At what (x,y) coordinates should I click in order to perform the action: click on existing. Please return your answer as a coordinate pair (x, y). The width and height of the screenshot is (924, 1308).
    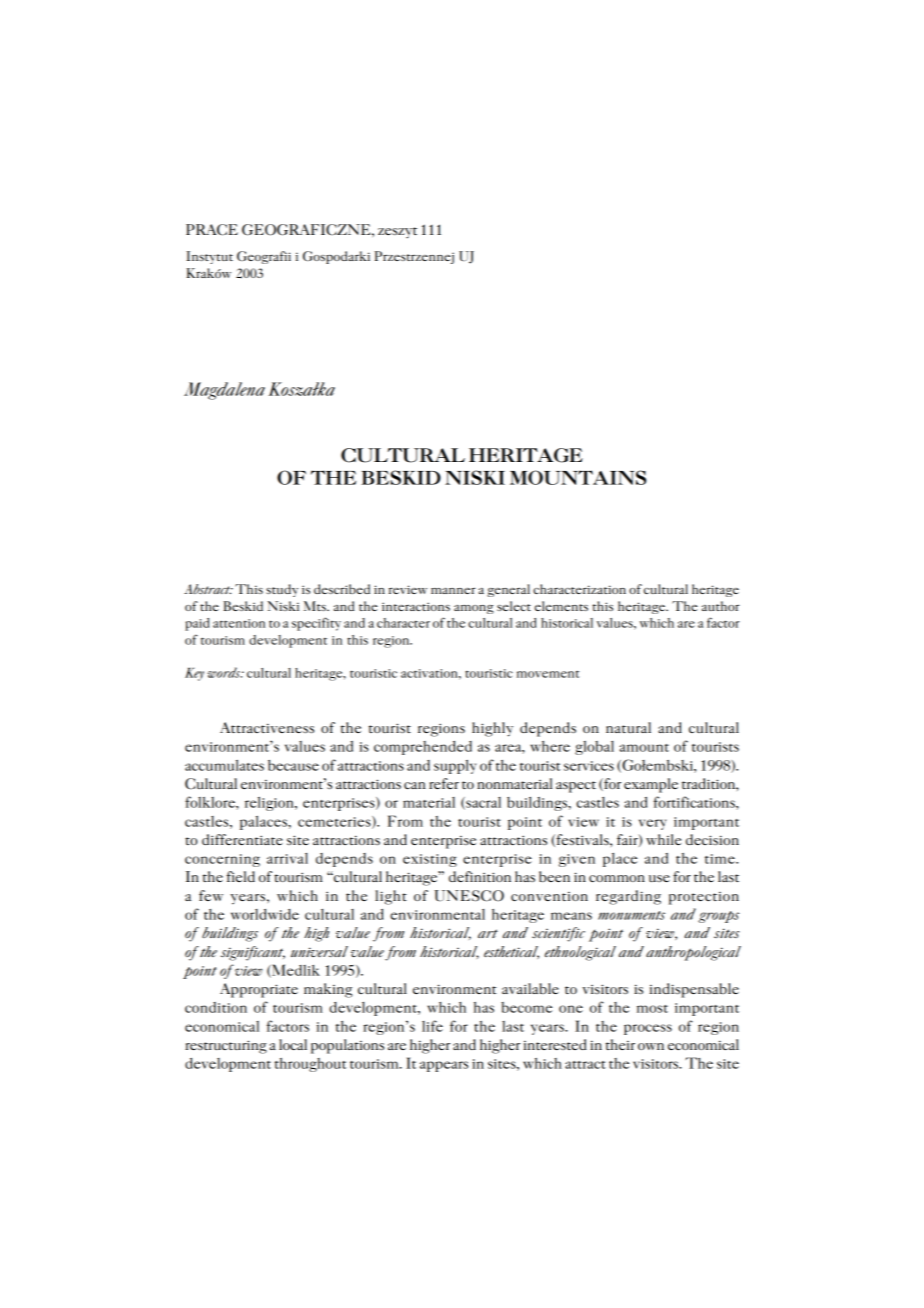
    Looking at the image, I should click on (430, 860).
